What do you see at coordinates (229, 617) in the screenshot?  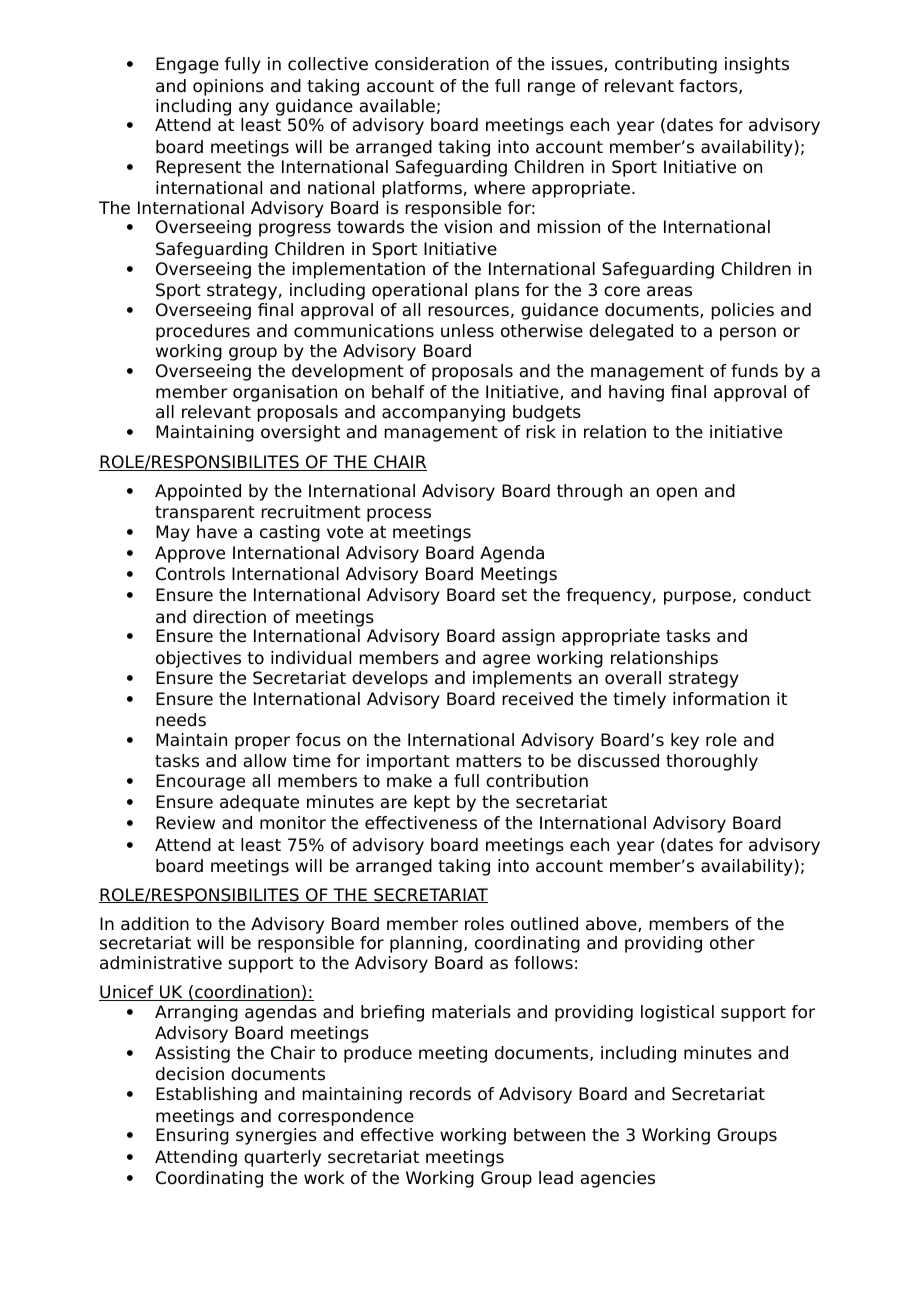 I see `direction` at bounding box center [229, 617].
